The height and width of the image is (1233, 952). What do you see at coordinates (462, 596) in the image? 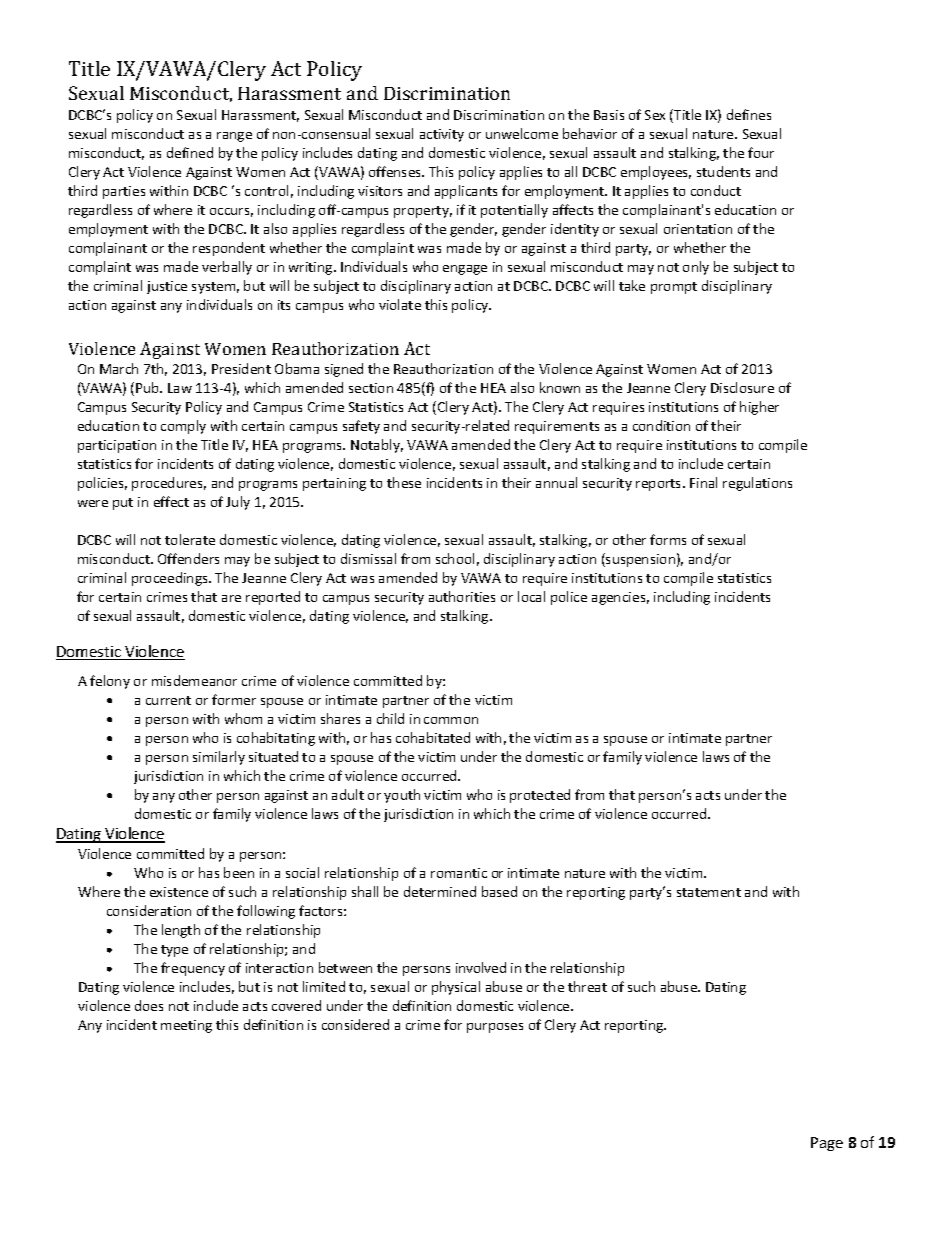
I see `authorities` at bounding box center [462, 596].
